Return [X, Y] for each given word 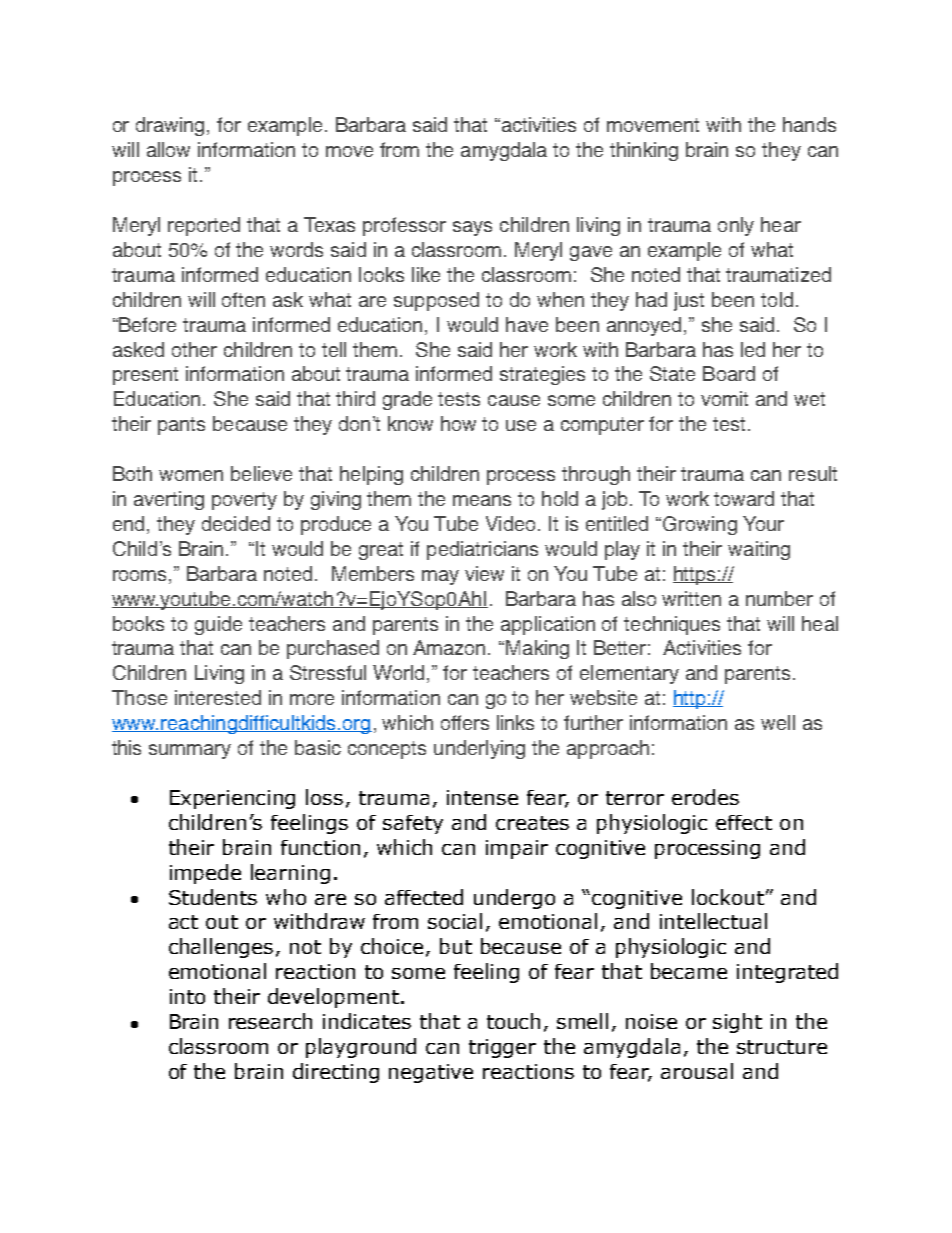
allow [168, 149]
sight [737, 1023]
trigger [502, 1048]
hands [809, 124]
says [472, 228]
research [270, 1021]
